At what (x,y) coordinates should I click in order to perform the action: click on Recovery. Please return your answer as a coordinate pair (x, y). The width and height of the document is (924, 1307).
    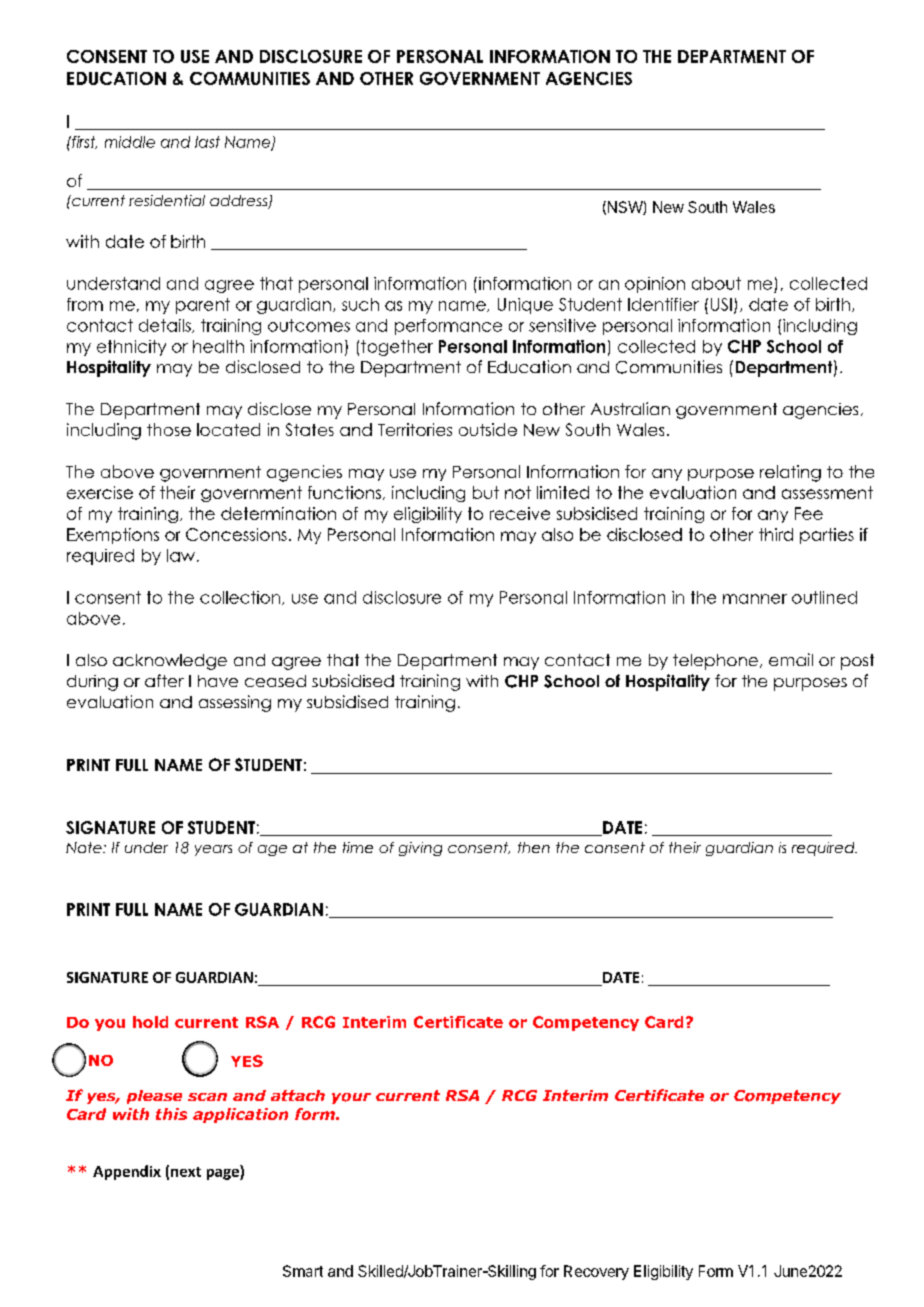
    Looking at the image, I should click on (596, 1272).
